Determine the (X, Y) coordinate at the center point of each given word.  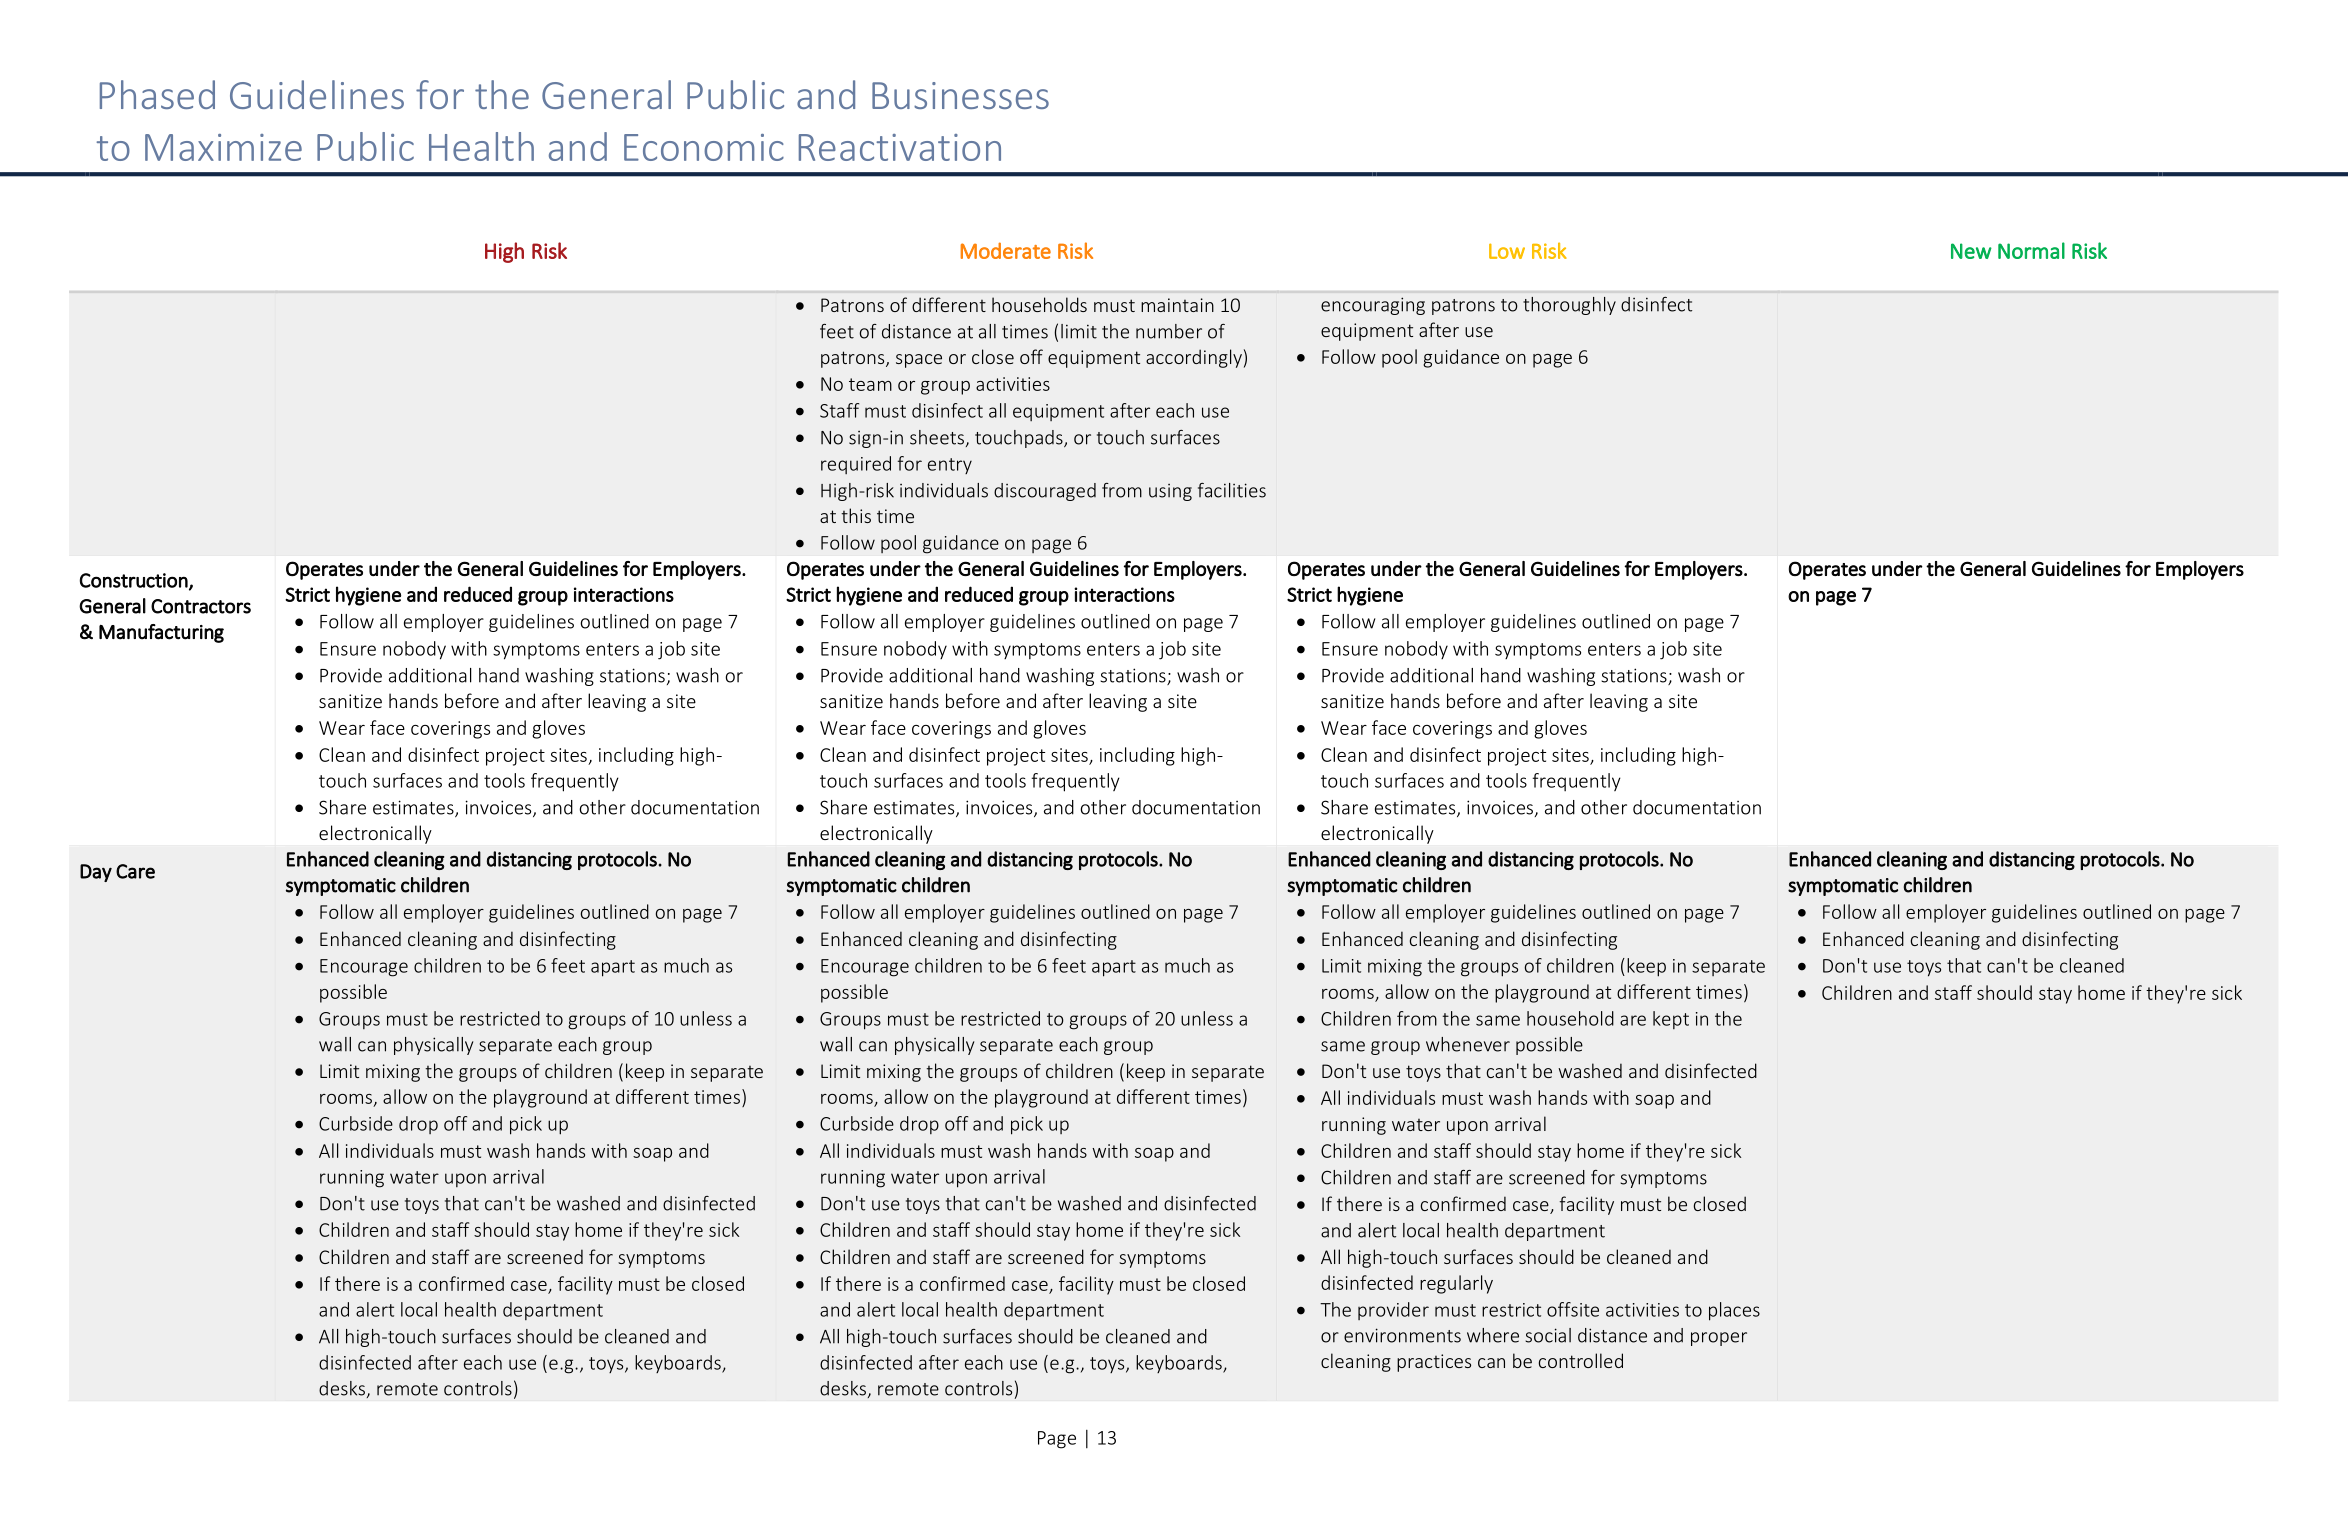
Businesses (960, 95)
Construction (134, 580)
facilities (1232, 490)
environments (1402, 1335)
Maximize (223, 147)
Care (135, 871)
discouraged (1045, 492)
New (1971, 251)
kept (1671, 1020)
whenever (1468, 1044)
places (1734, 1311)
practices (1434, 1363)
